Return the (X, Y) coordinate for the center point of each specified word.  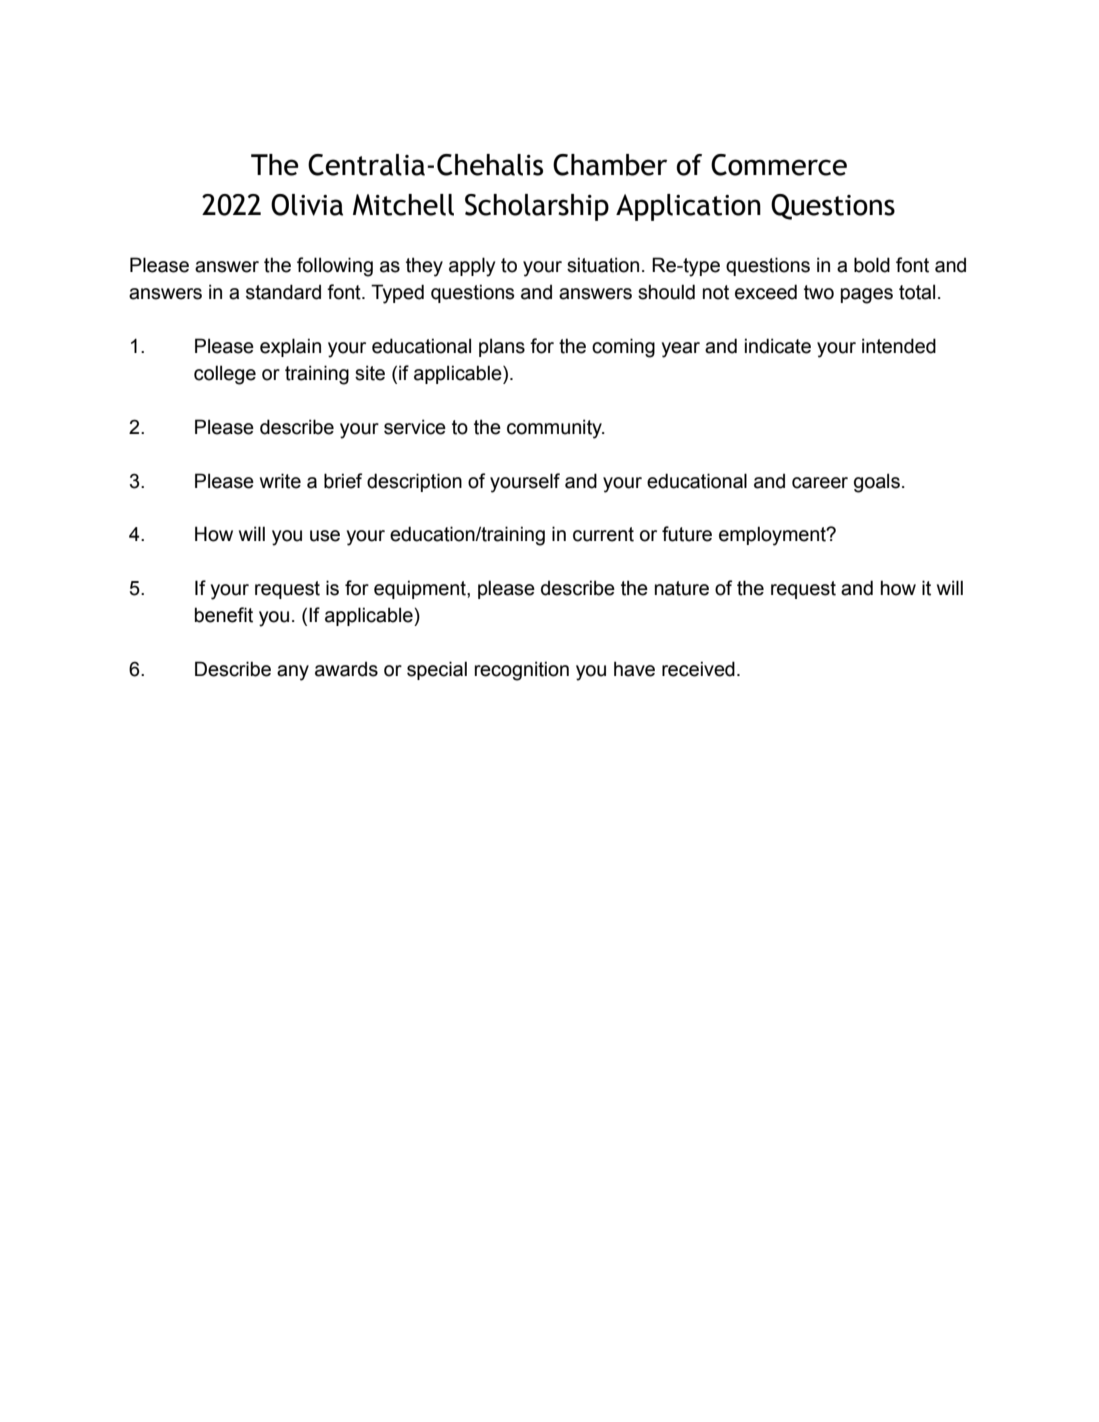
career (820, 483)
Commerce (779, 165)
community (555, 429)
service (415, 427)
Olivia (307, 205)
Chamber (610, 165)
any (293, 673)
